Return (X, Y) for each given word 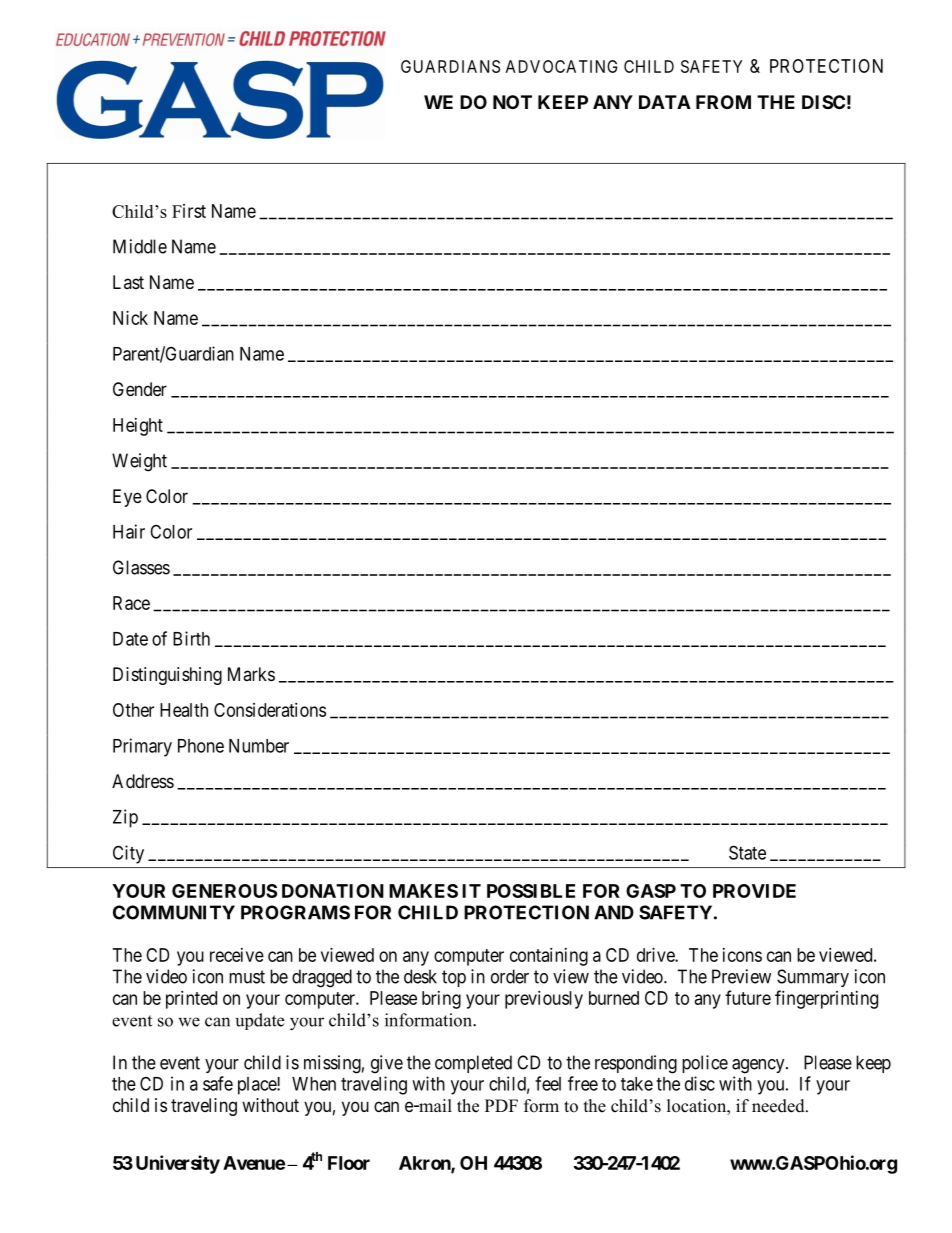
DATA (665, 102)
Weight (139, 462)
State (747, 852)
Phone (201, 746)
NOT (512, 102)
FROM (723, 102)
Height (138, 427)
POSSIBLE (531, 891)
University (178, 1164)
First (189, 211)
